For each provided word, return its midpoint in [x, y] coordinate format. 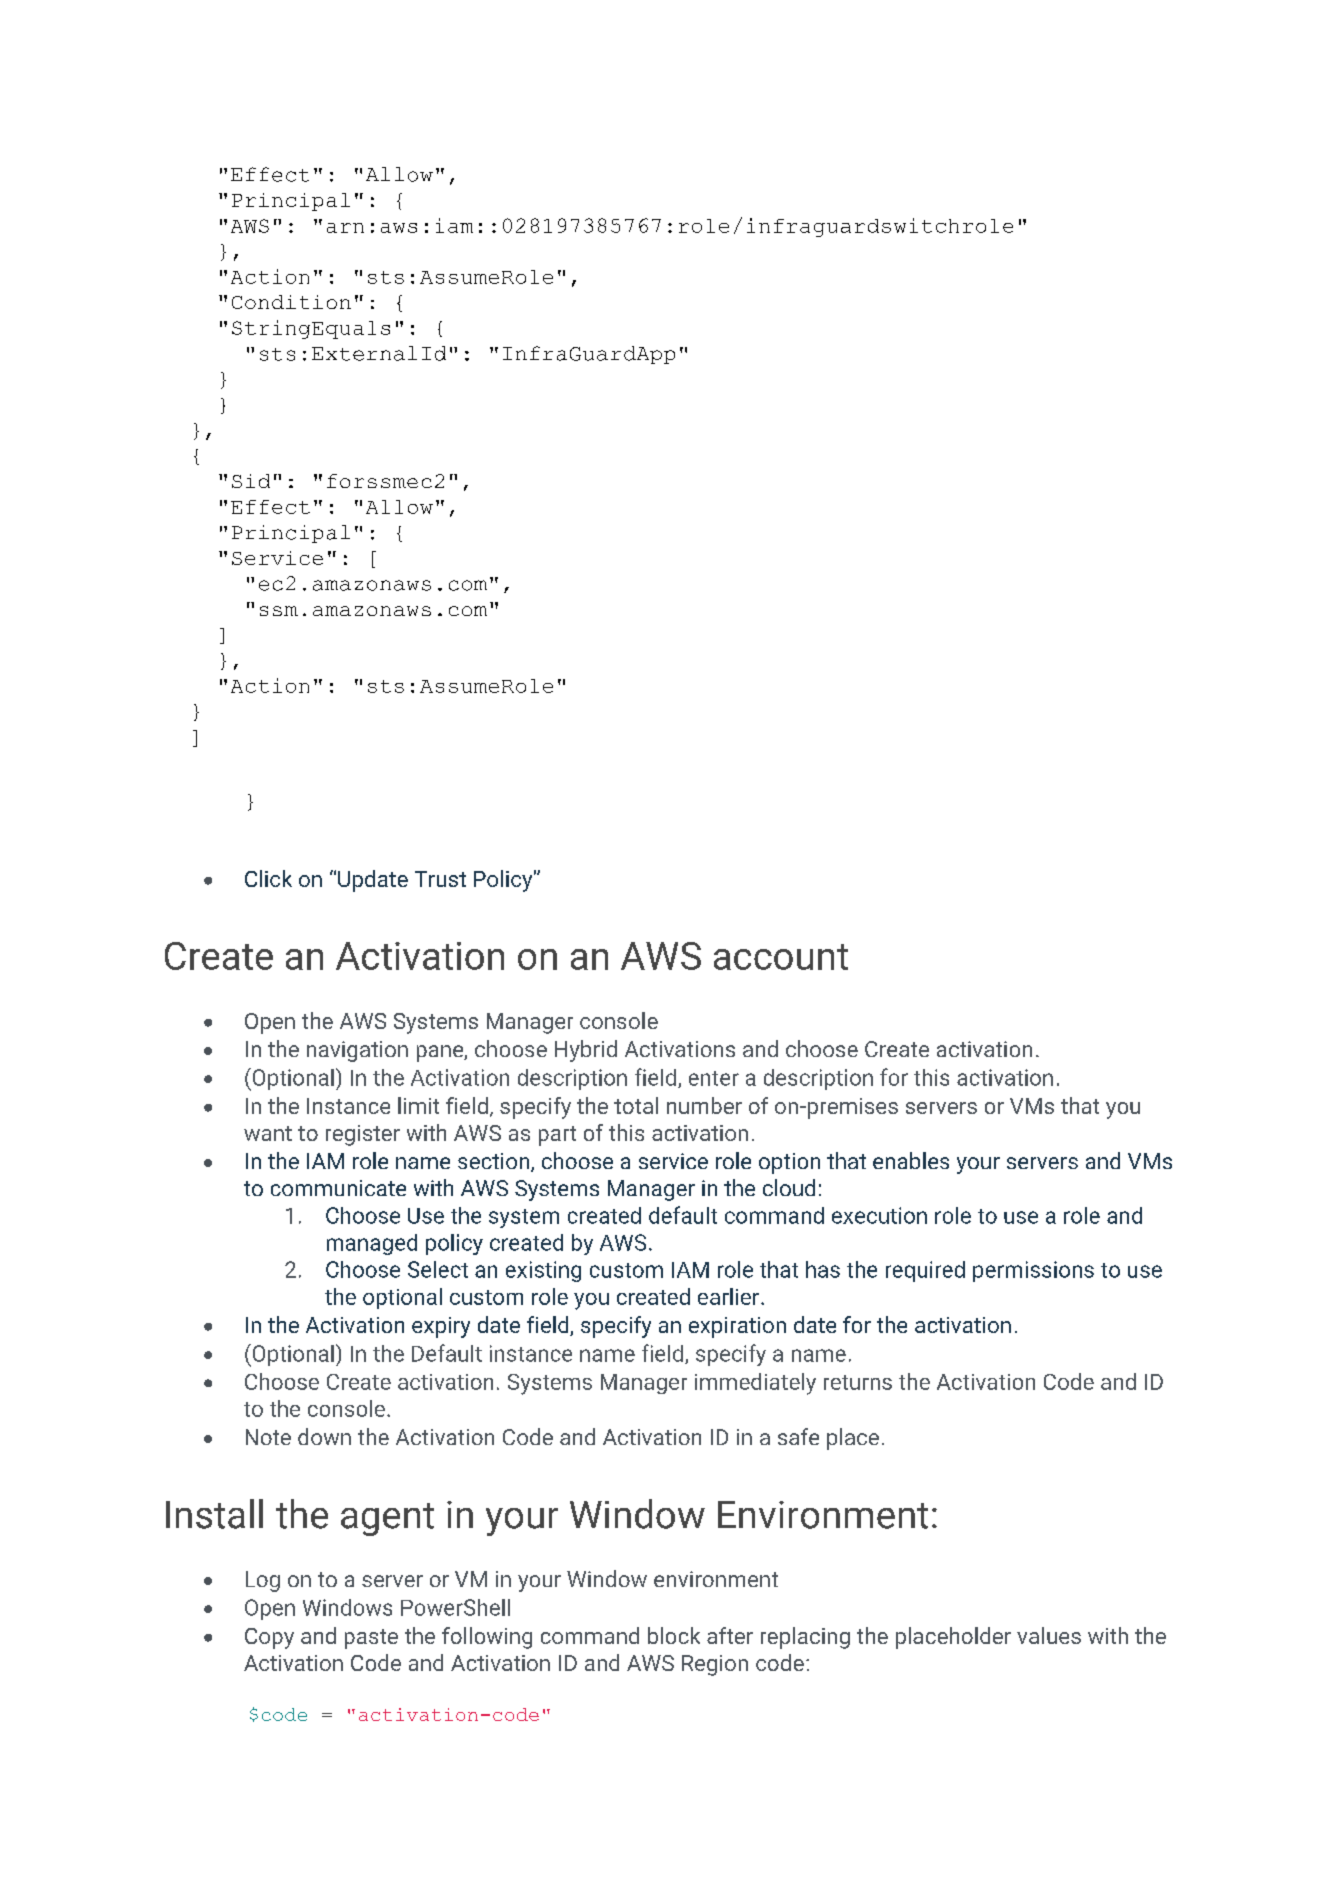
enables [911, 1160]
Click [268, 878]
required [925, 1271]
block [674, 1635]
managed [372, 1244]
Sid [251, 481]
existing [543, 1271]
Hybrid [586, 1051]
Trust [440, 879]
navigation [357, 1051]
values [1049, 1635]
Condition [291, 302]
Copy [269, 1638]
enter [714, 1078]
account [781, 957]
